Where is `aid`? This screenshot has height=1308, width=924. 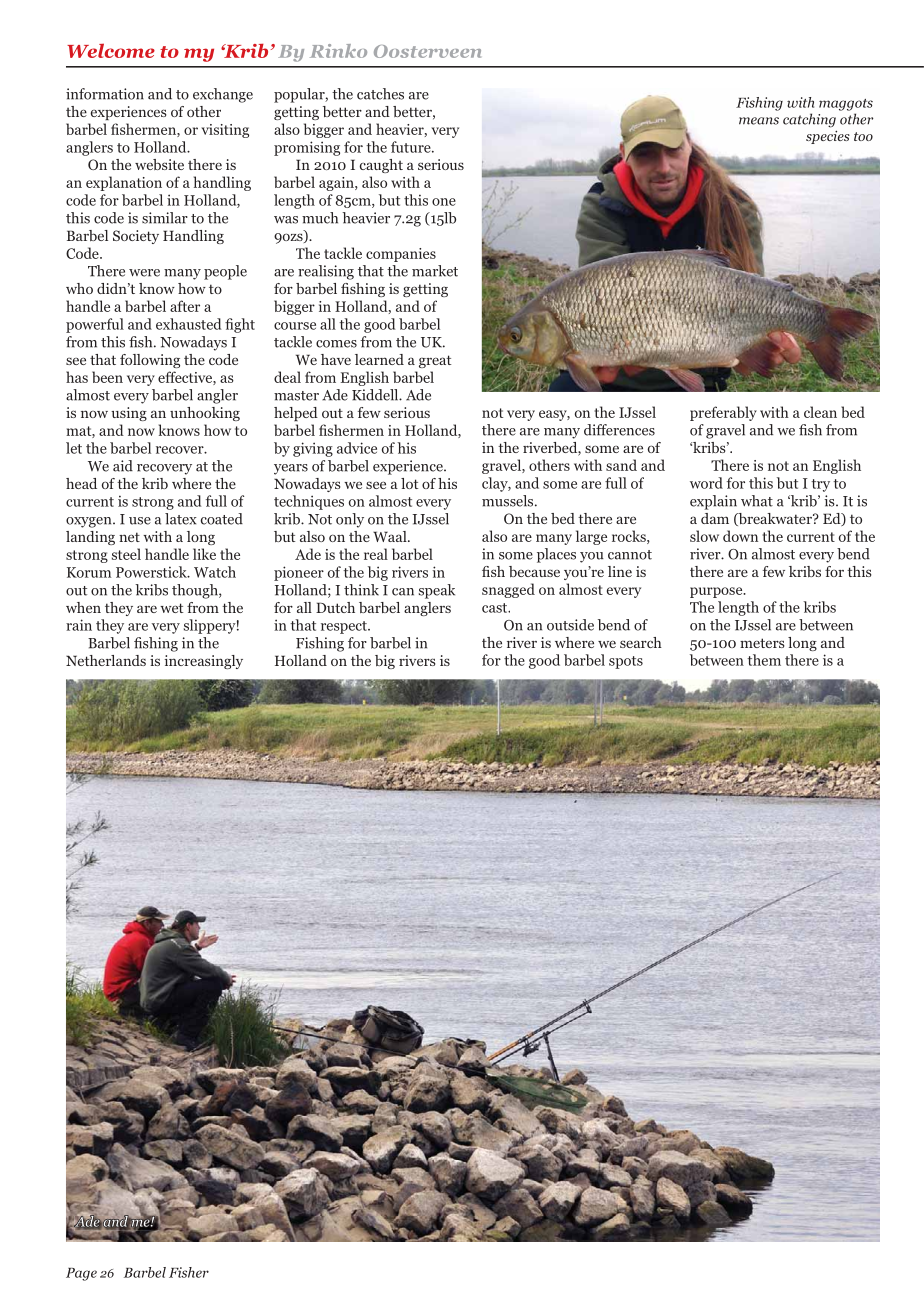 aid is located at coordinates (123, 466).
